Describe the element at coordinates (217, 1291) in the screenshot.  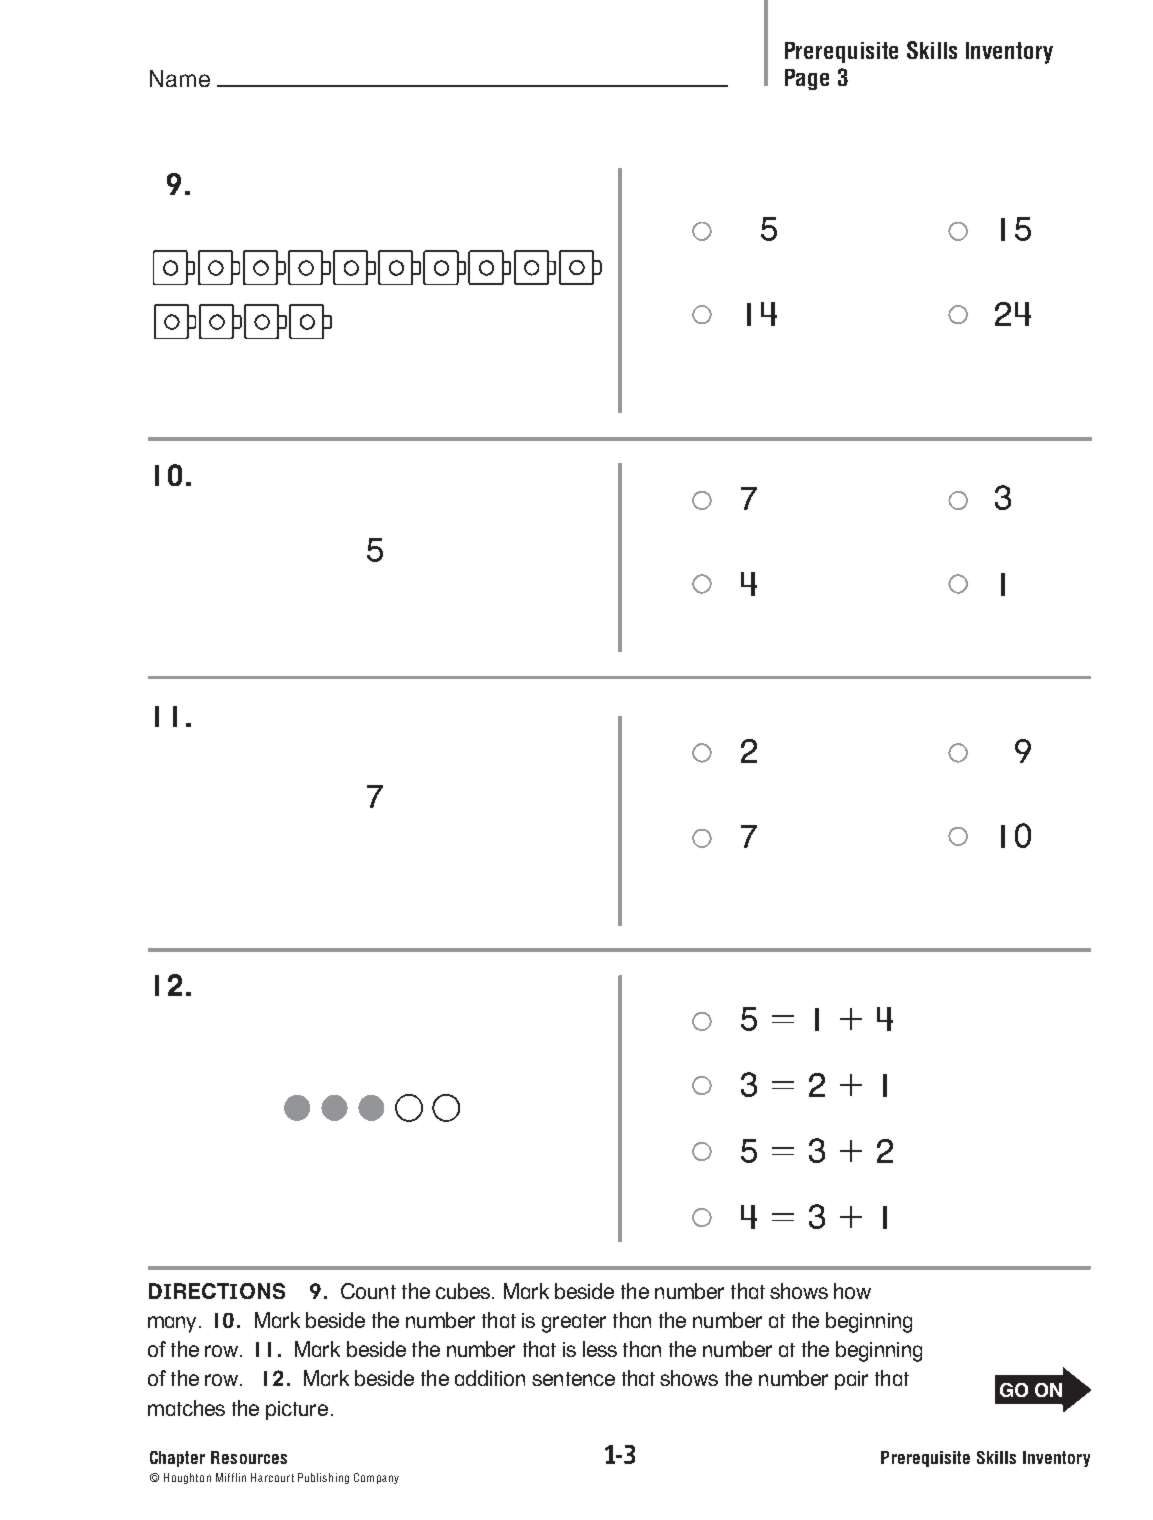
I see `DIRECTIONS` at that location.
